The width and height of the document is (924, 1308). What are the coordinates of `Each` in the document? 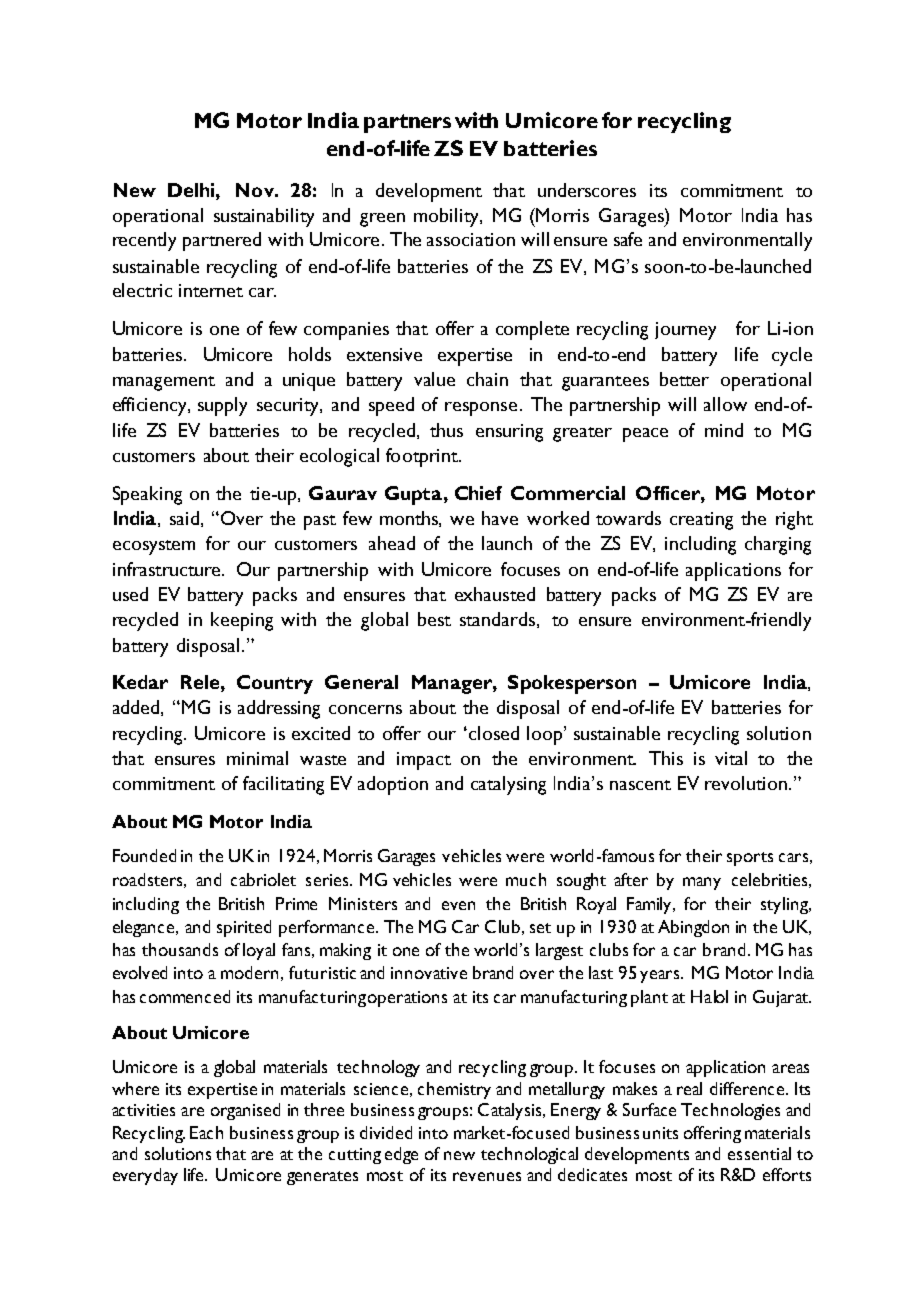 It's located at (206, 1132).
